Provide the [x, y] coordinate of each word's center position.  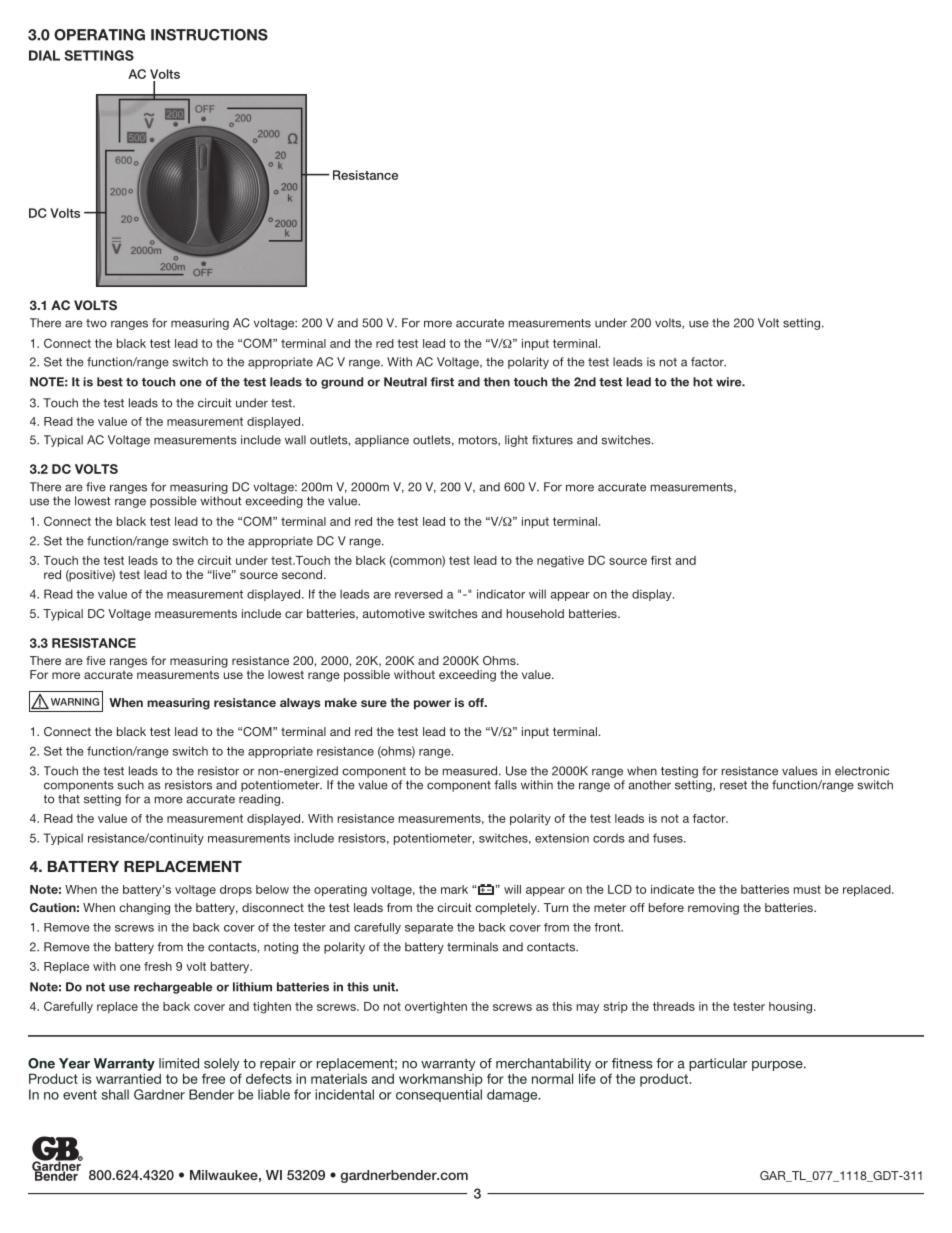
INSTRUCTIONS [209, 35]
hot [703, 382]
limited [179, 1063]
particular [718, 1064]
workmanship [441, 1080]
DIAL [44, 55]
